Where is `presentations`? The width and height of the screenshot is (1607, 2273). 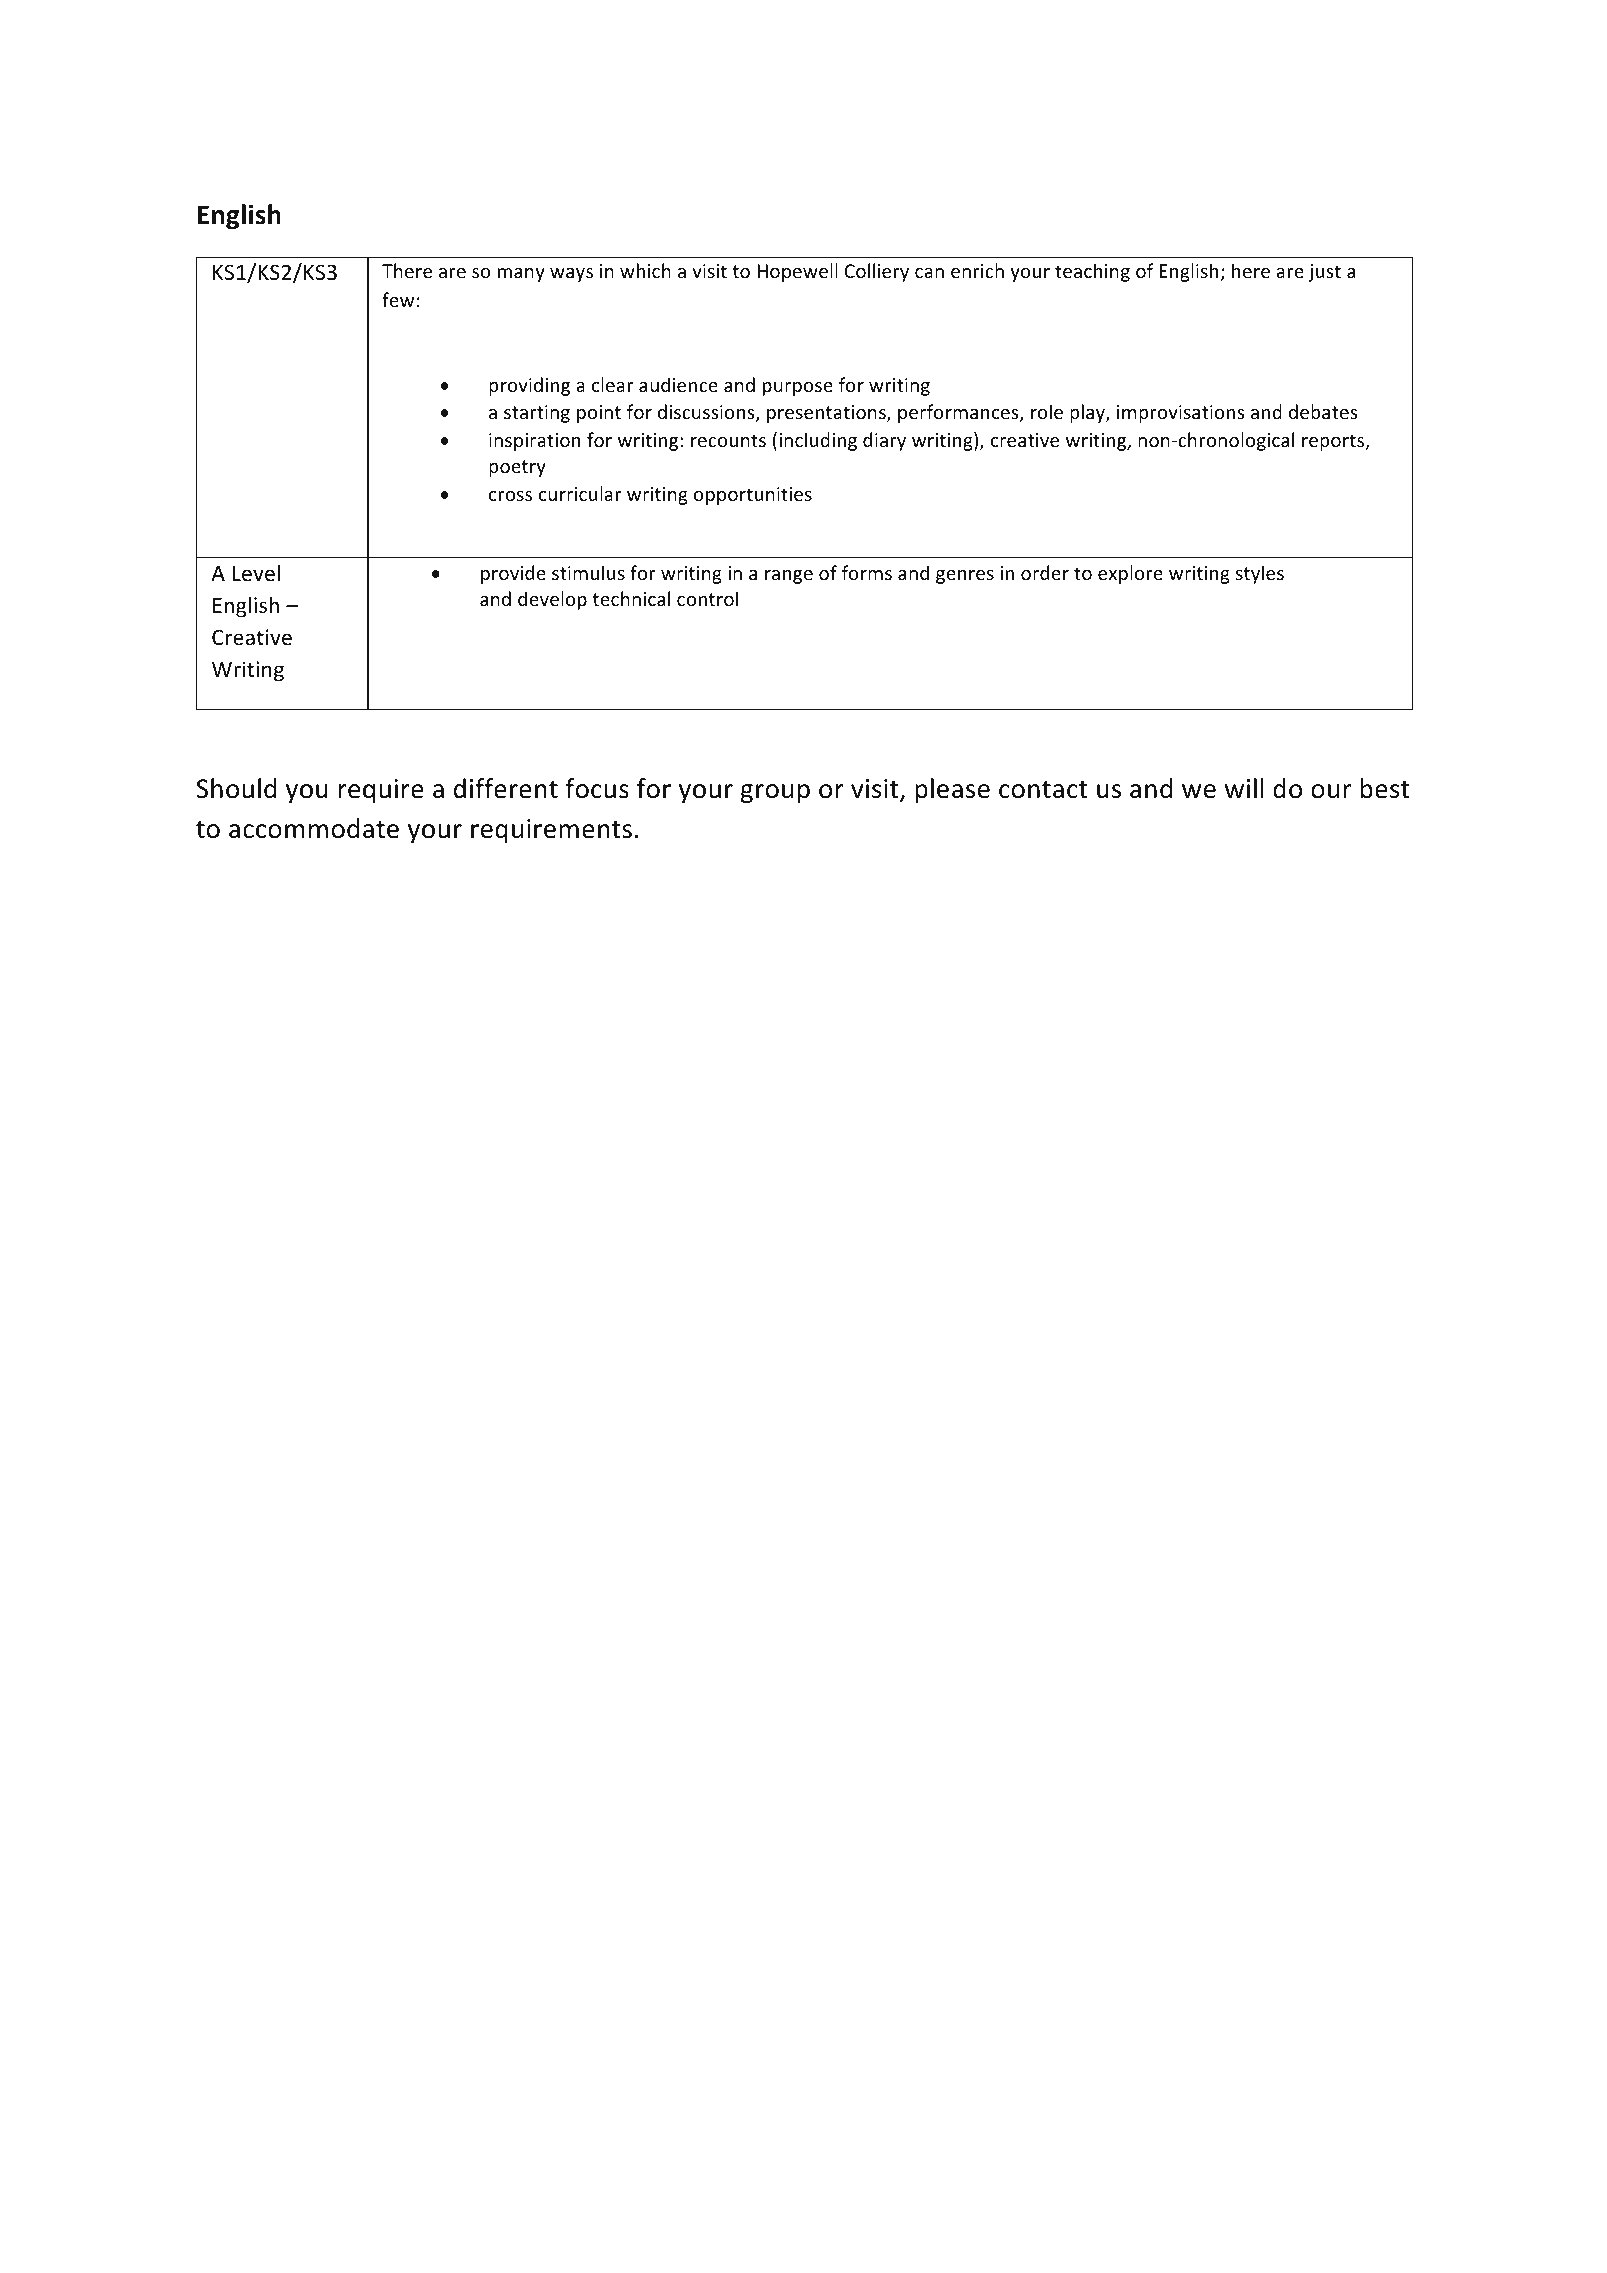
presentations is located at coordinates (827, 414).
